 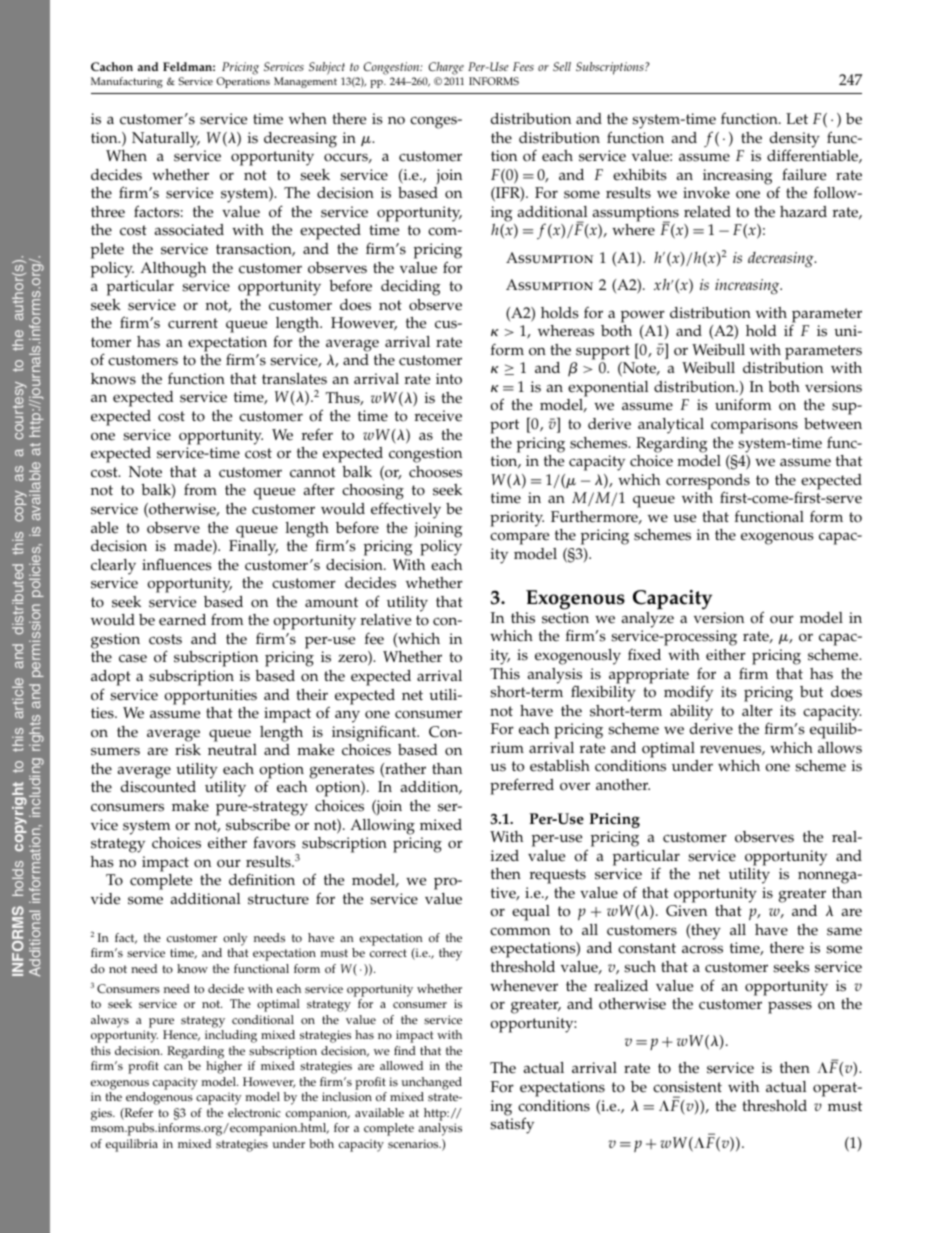 What do you see at coordinates (438, 416) in the image?
I see `receive` at bounding box center [438, 416].
